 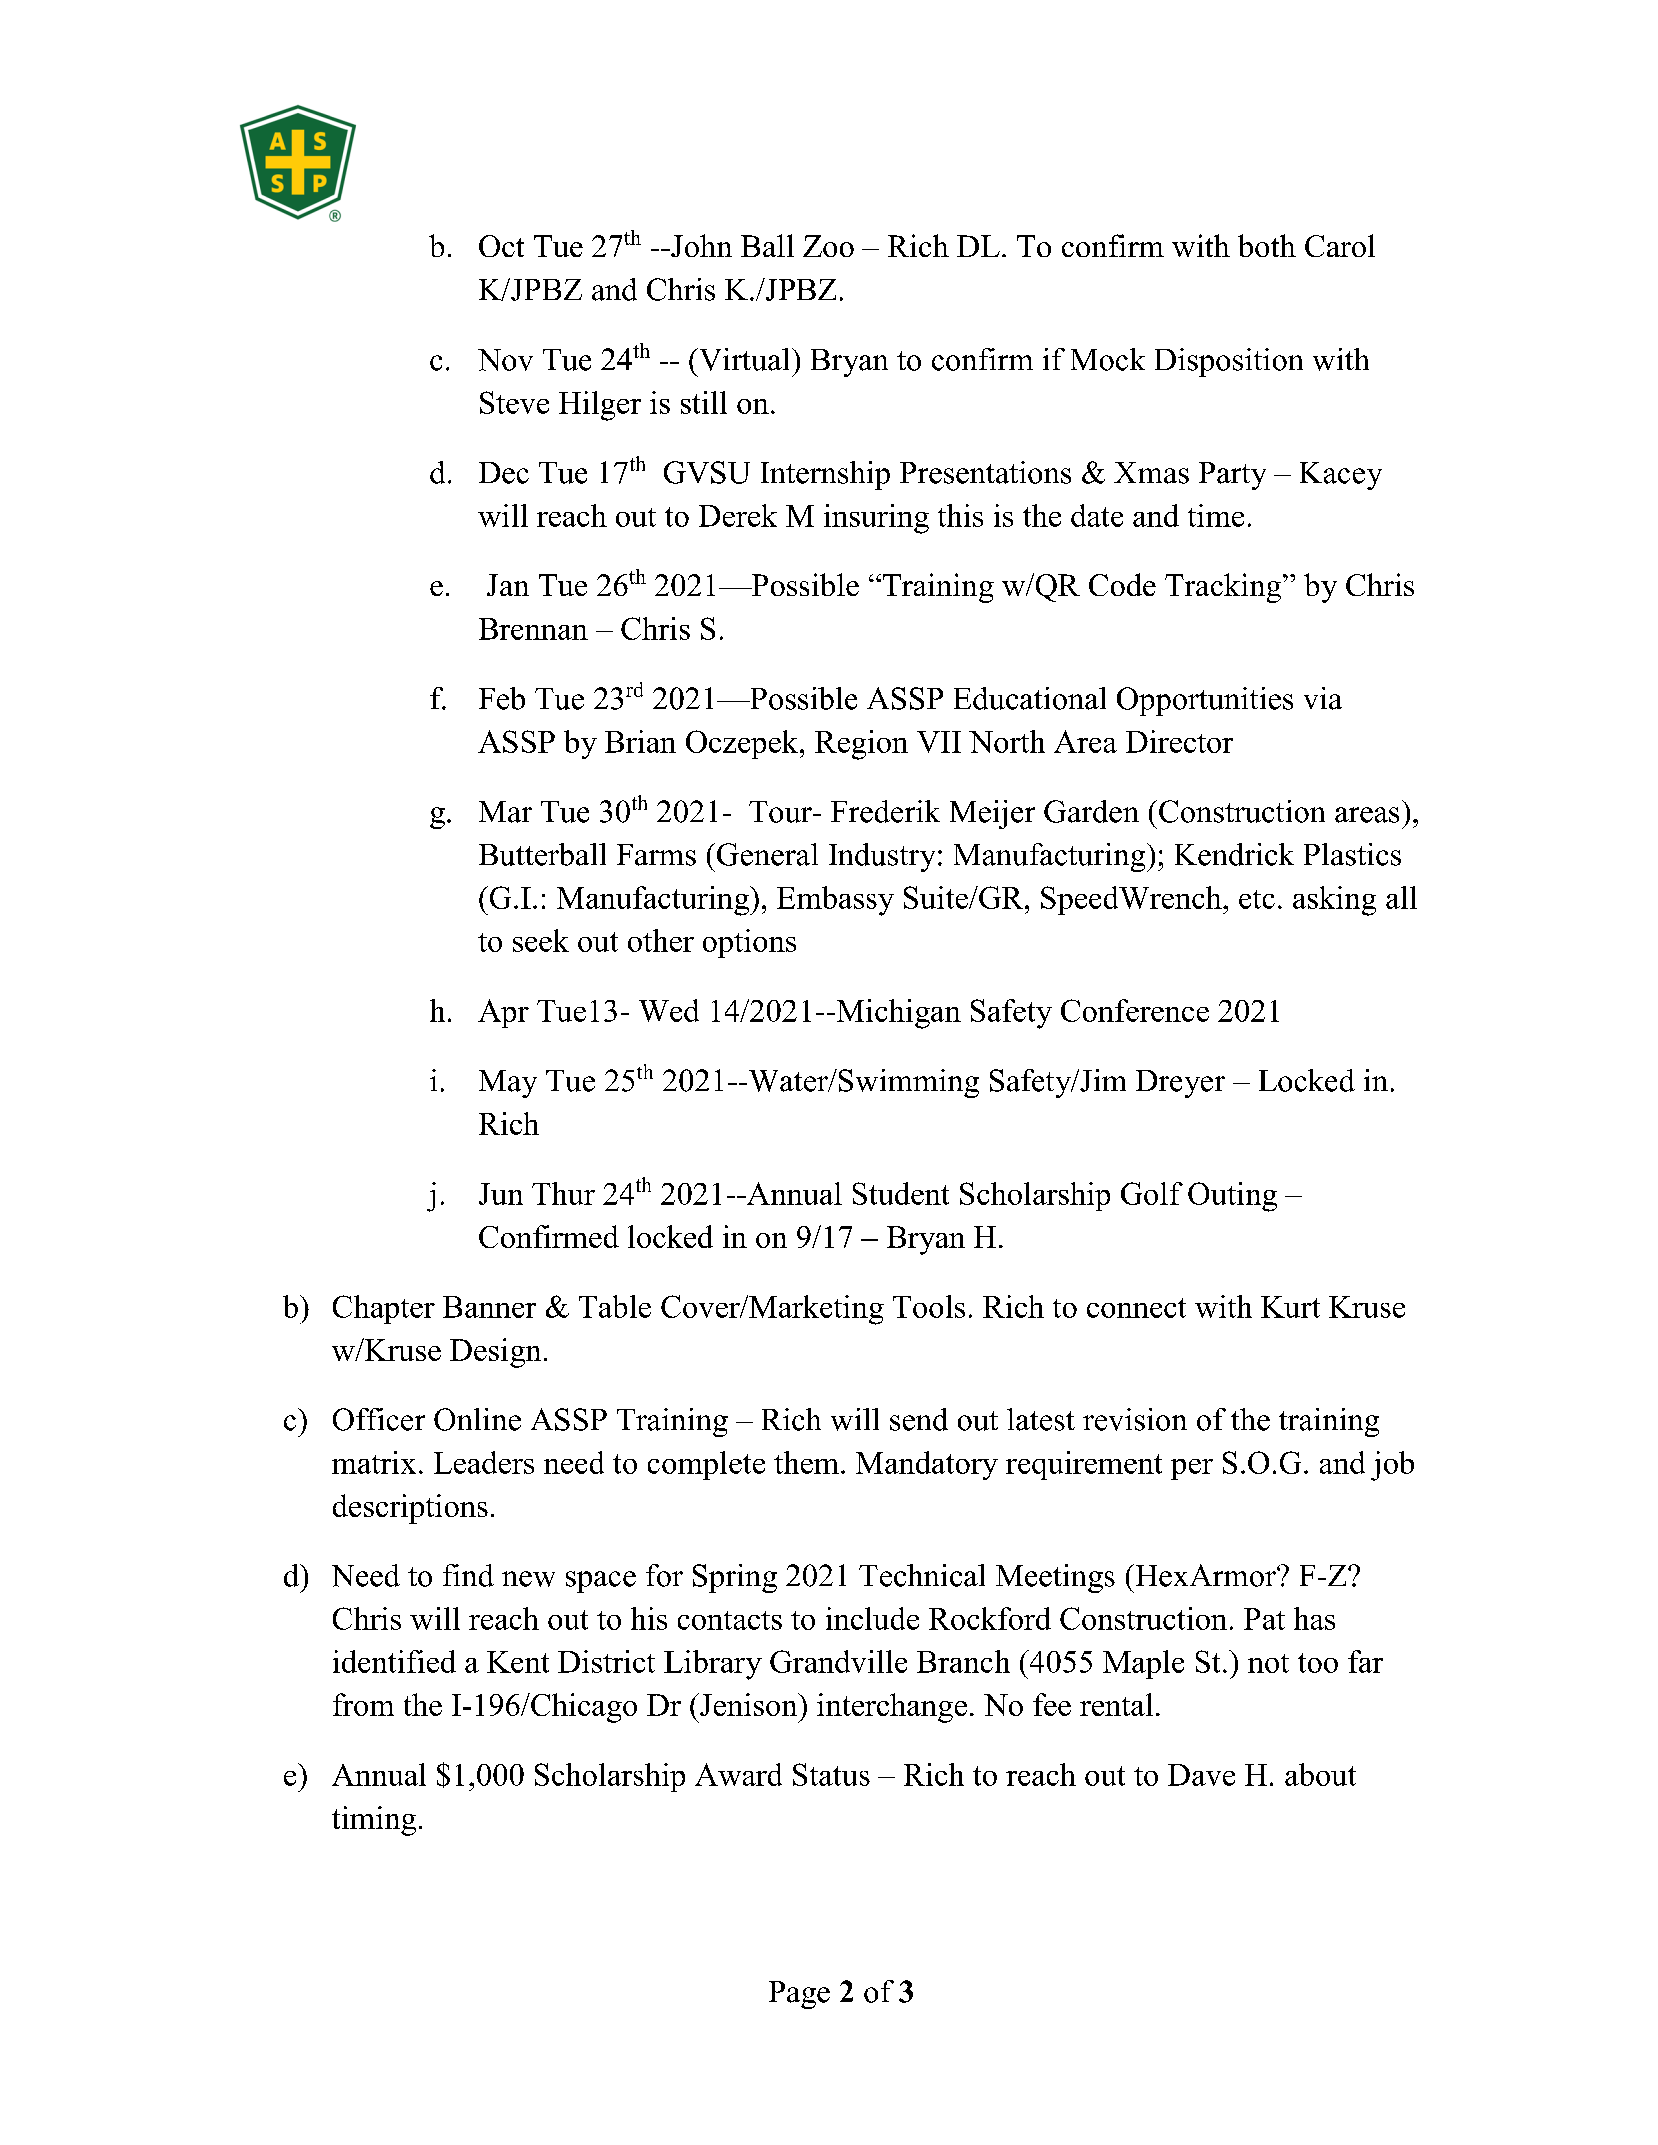 What do you see at coordinates (1267, 245) in the screenshot?
I see `both` at bounding box center [1267, 245].
